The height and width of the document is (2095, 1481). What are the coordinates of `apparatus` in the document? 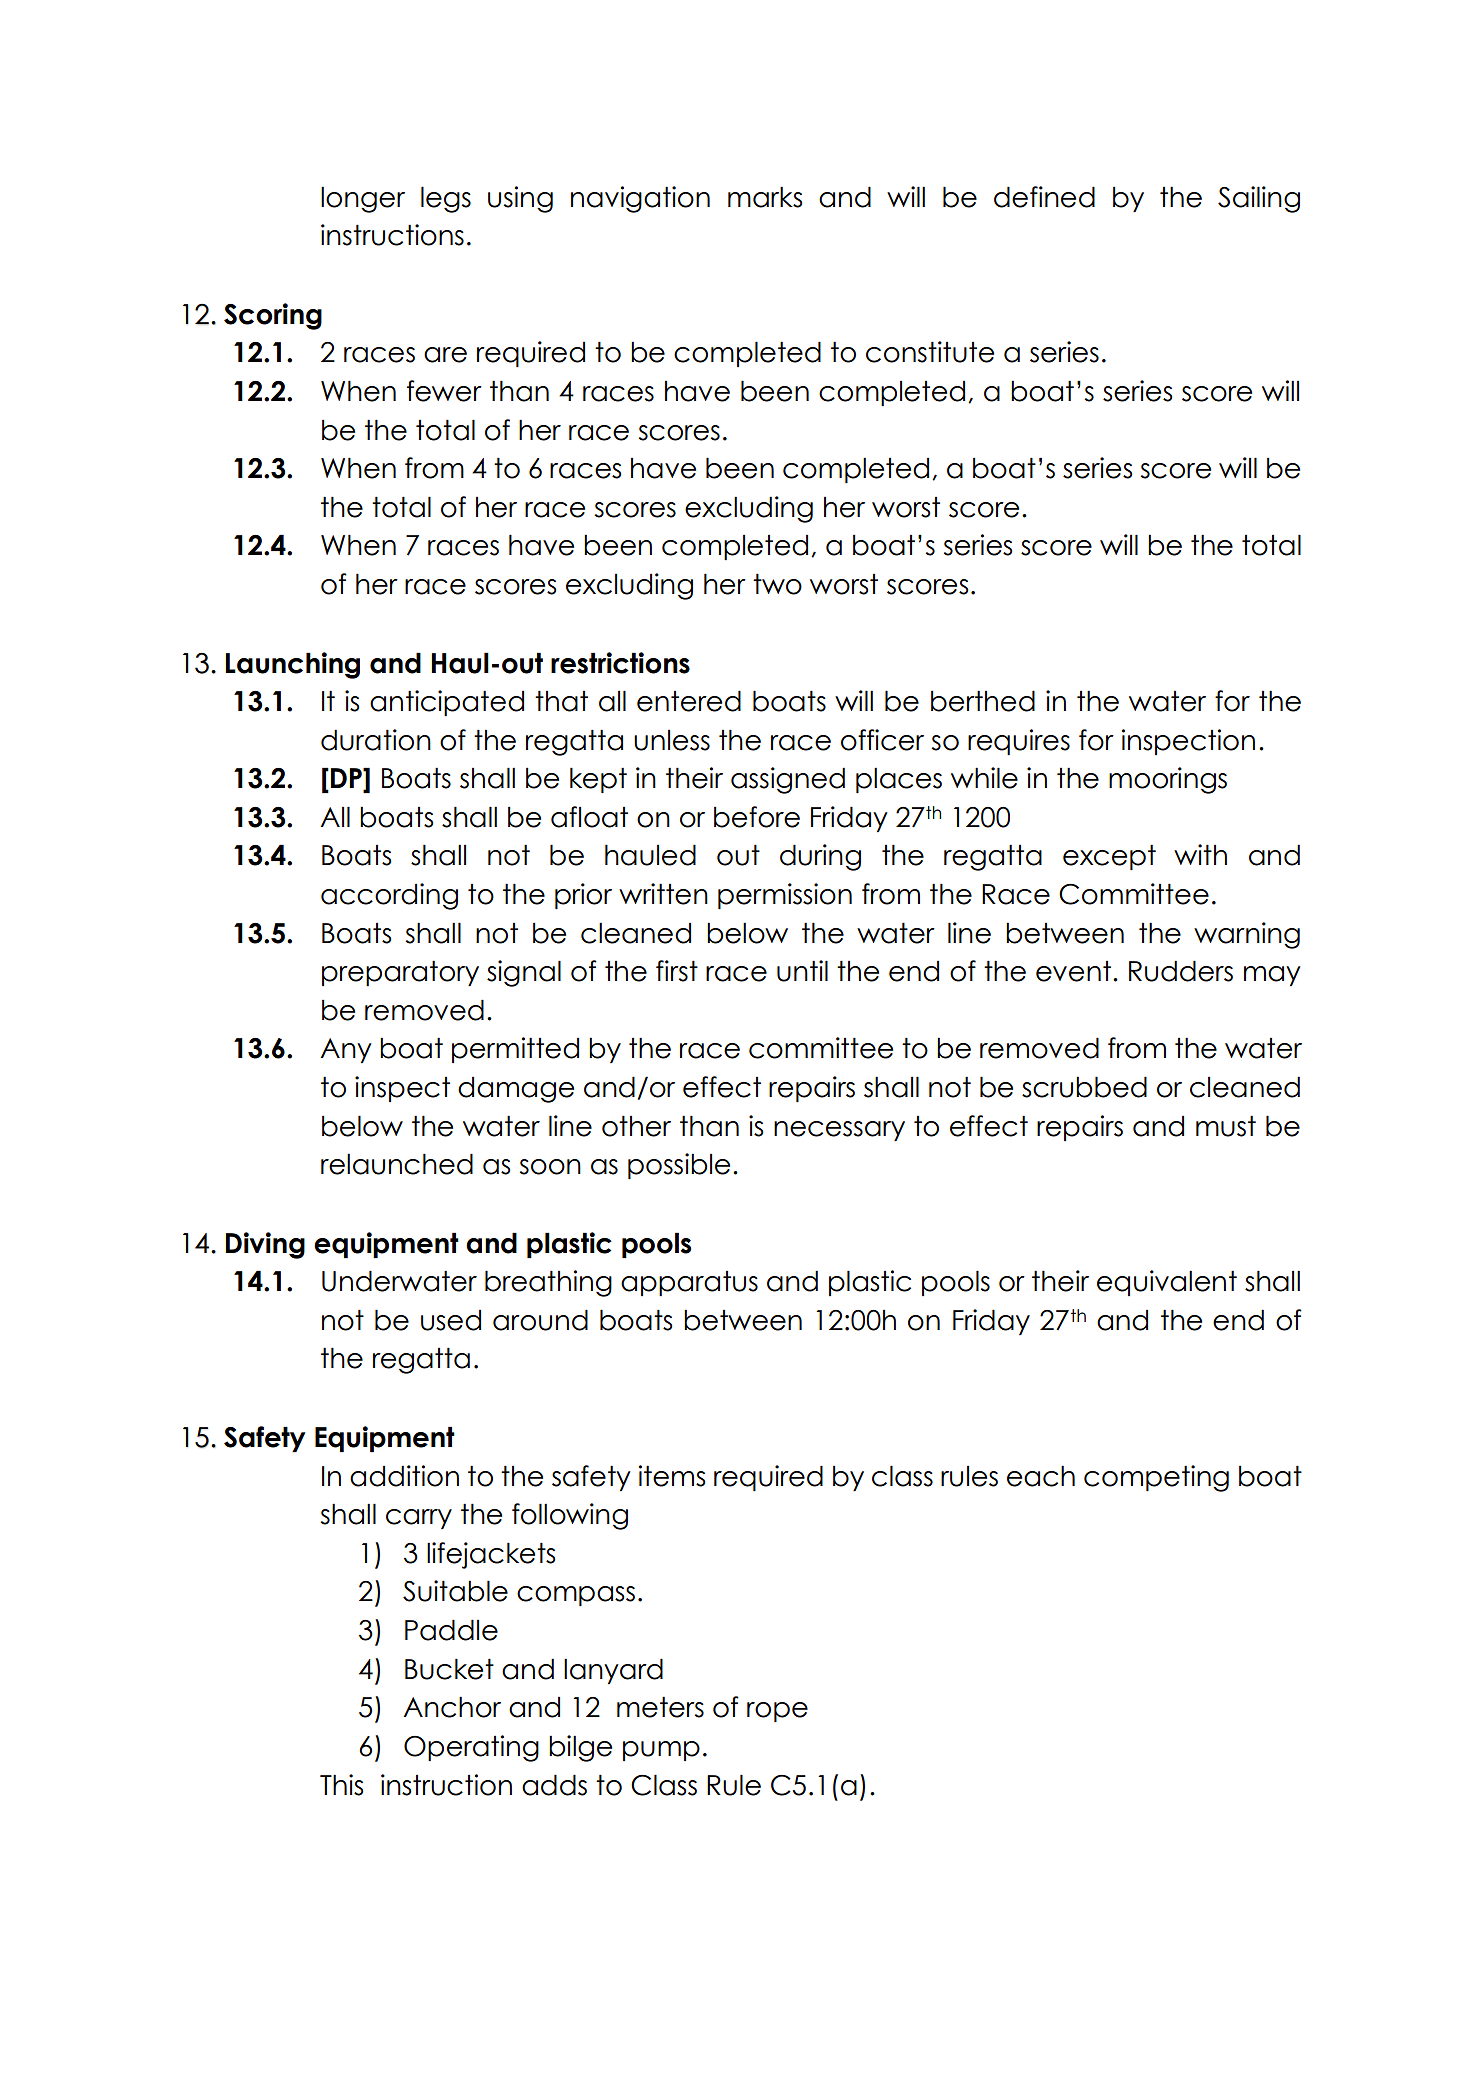 It's located at (689, 1283).
